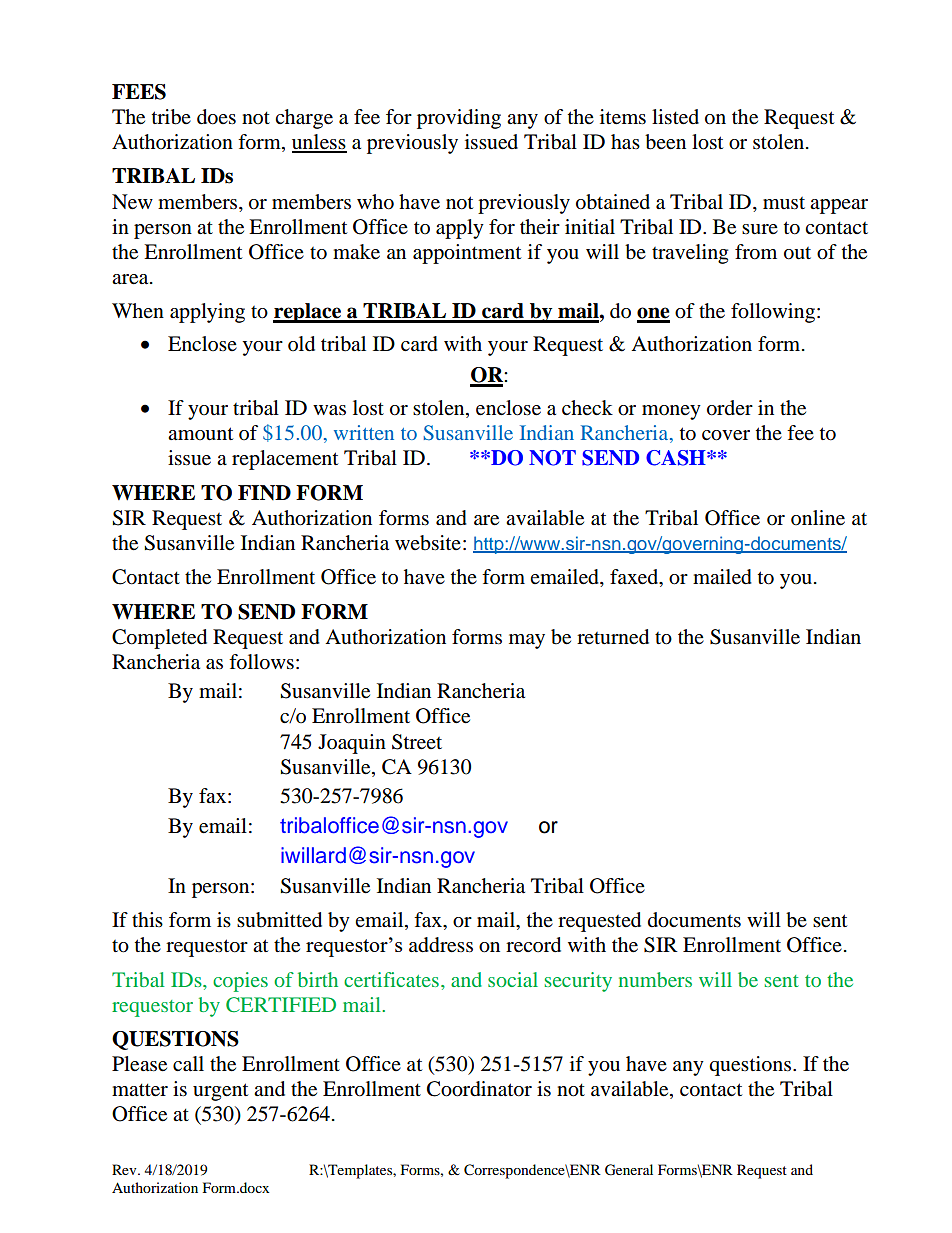  What do you see at coordinates (467, 254) in the document?
I see `appointment` at bounding box center [467, 254].
